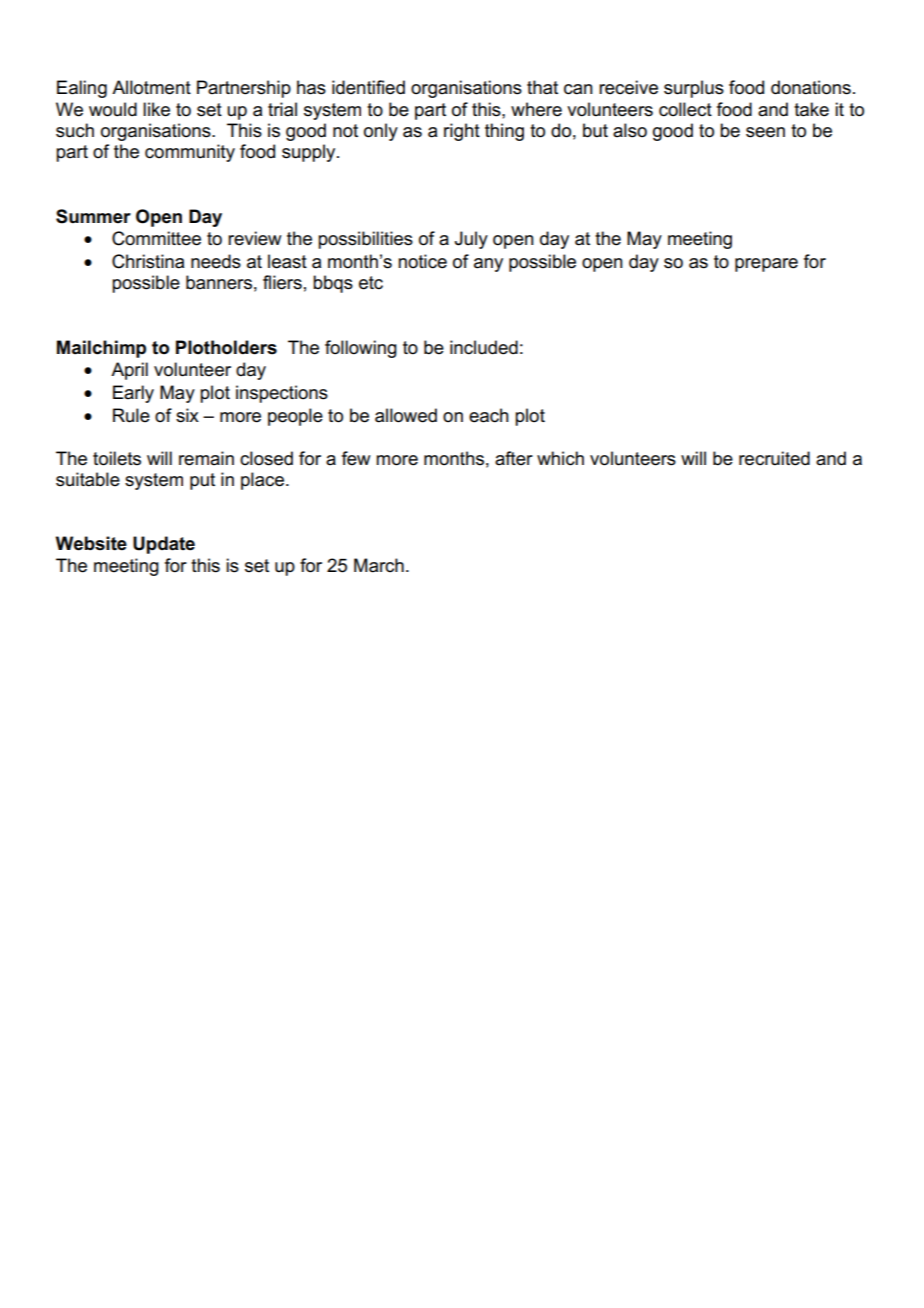  Describe the element at coordinates (164, 545) in the image. I see `Update` at that location.
